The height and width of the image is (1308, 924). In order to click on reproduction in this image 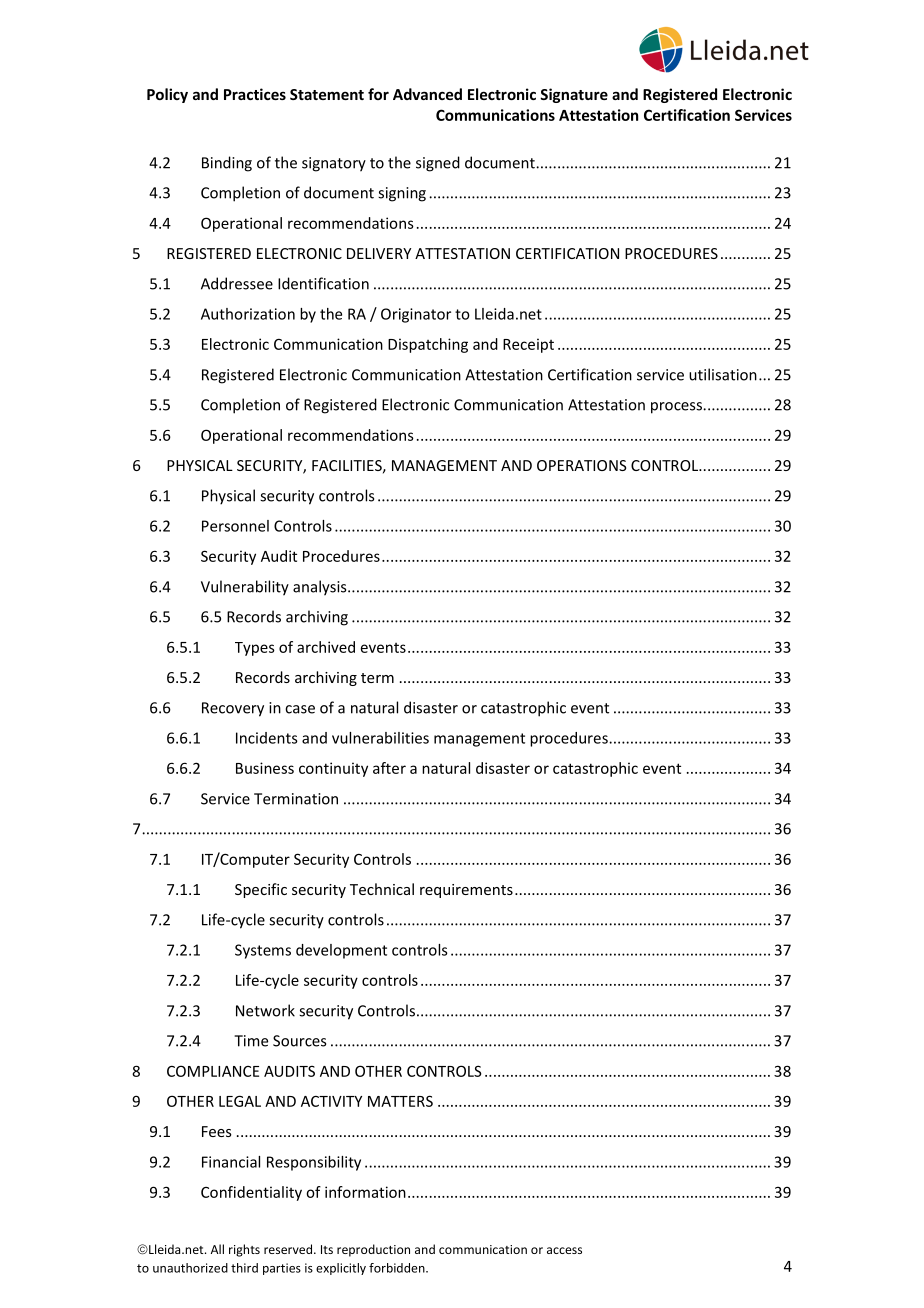, I will do `click(373, 1250)`.
